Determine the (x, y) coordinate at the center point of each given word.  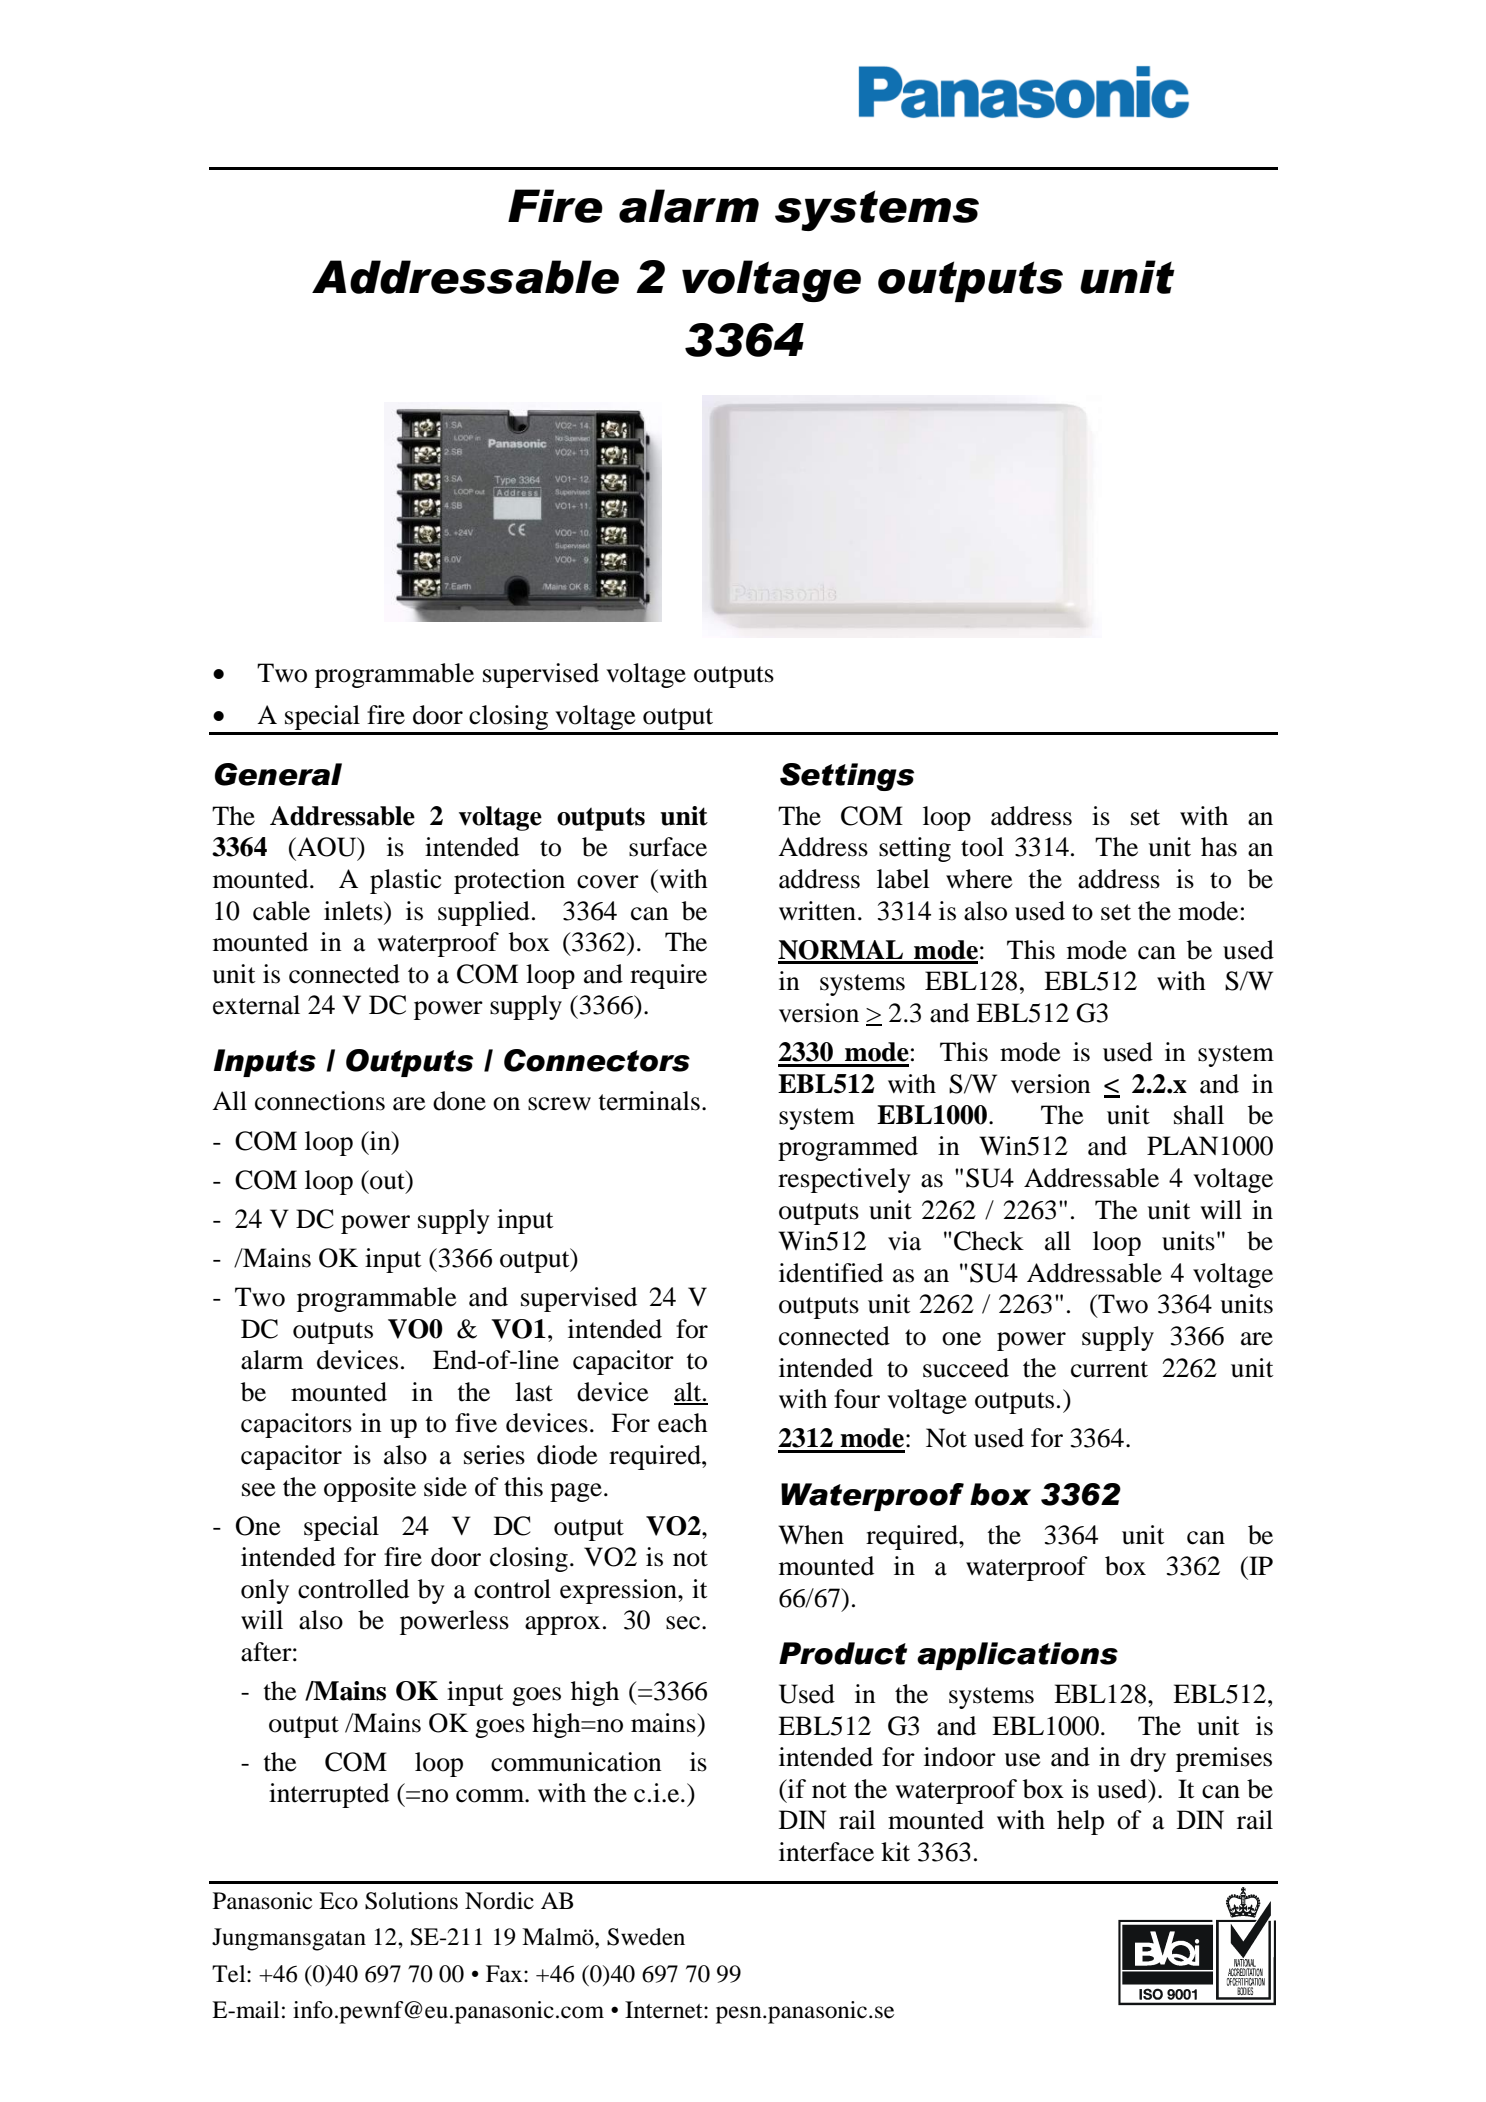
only (265, 1591)
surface (668, 847)
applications (1017, 1656)
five (476, 1423)
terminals (649, 1101)
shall (1199, 1115)
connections (320, 1101)
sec (684, 1623)
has (1219, 847)
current (1109, 1369)
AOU (327, 848)
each (683, 1423)
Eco (338, 1901)
